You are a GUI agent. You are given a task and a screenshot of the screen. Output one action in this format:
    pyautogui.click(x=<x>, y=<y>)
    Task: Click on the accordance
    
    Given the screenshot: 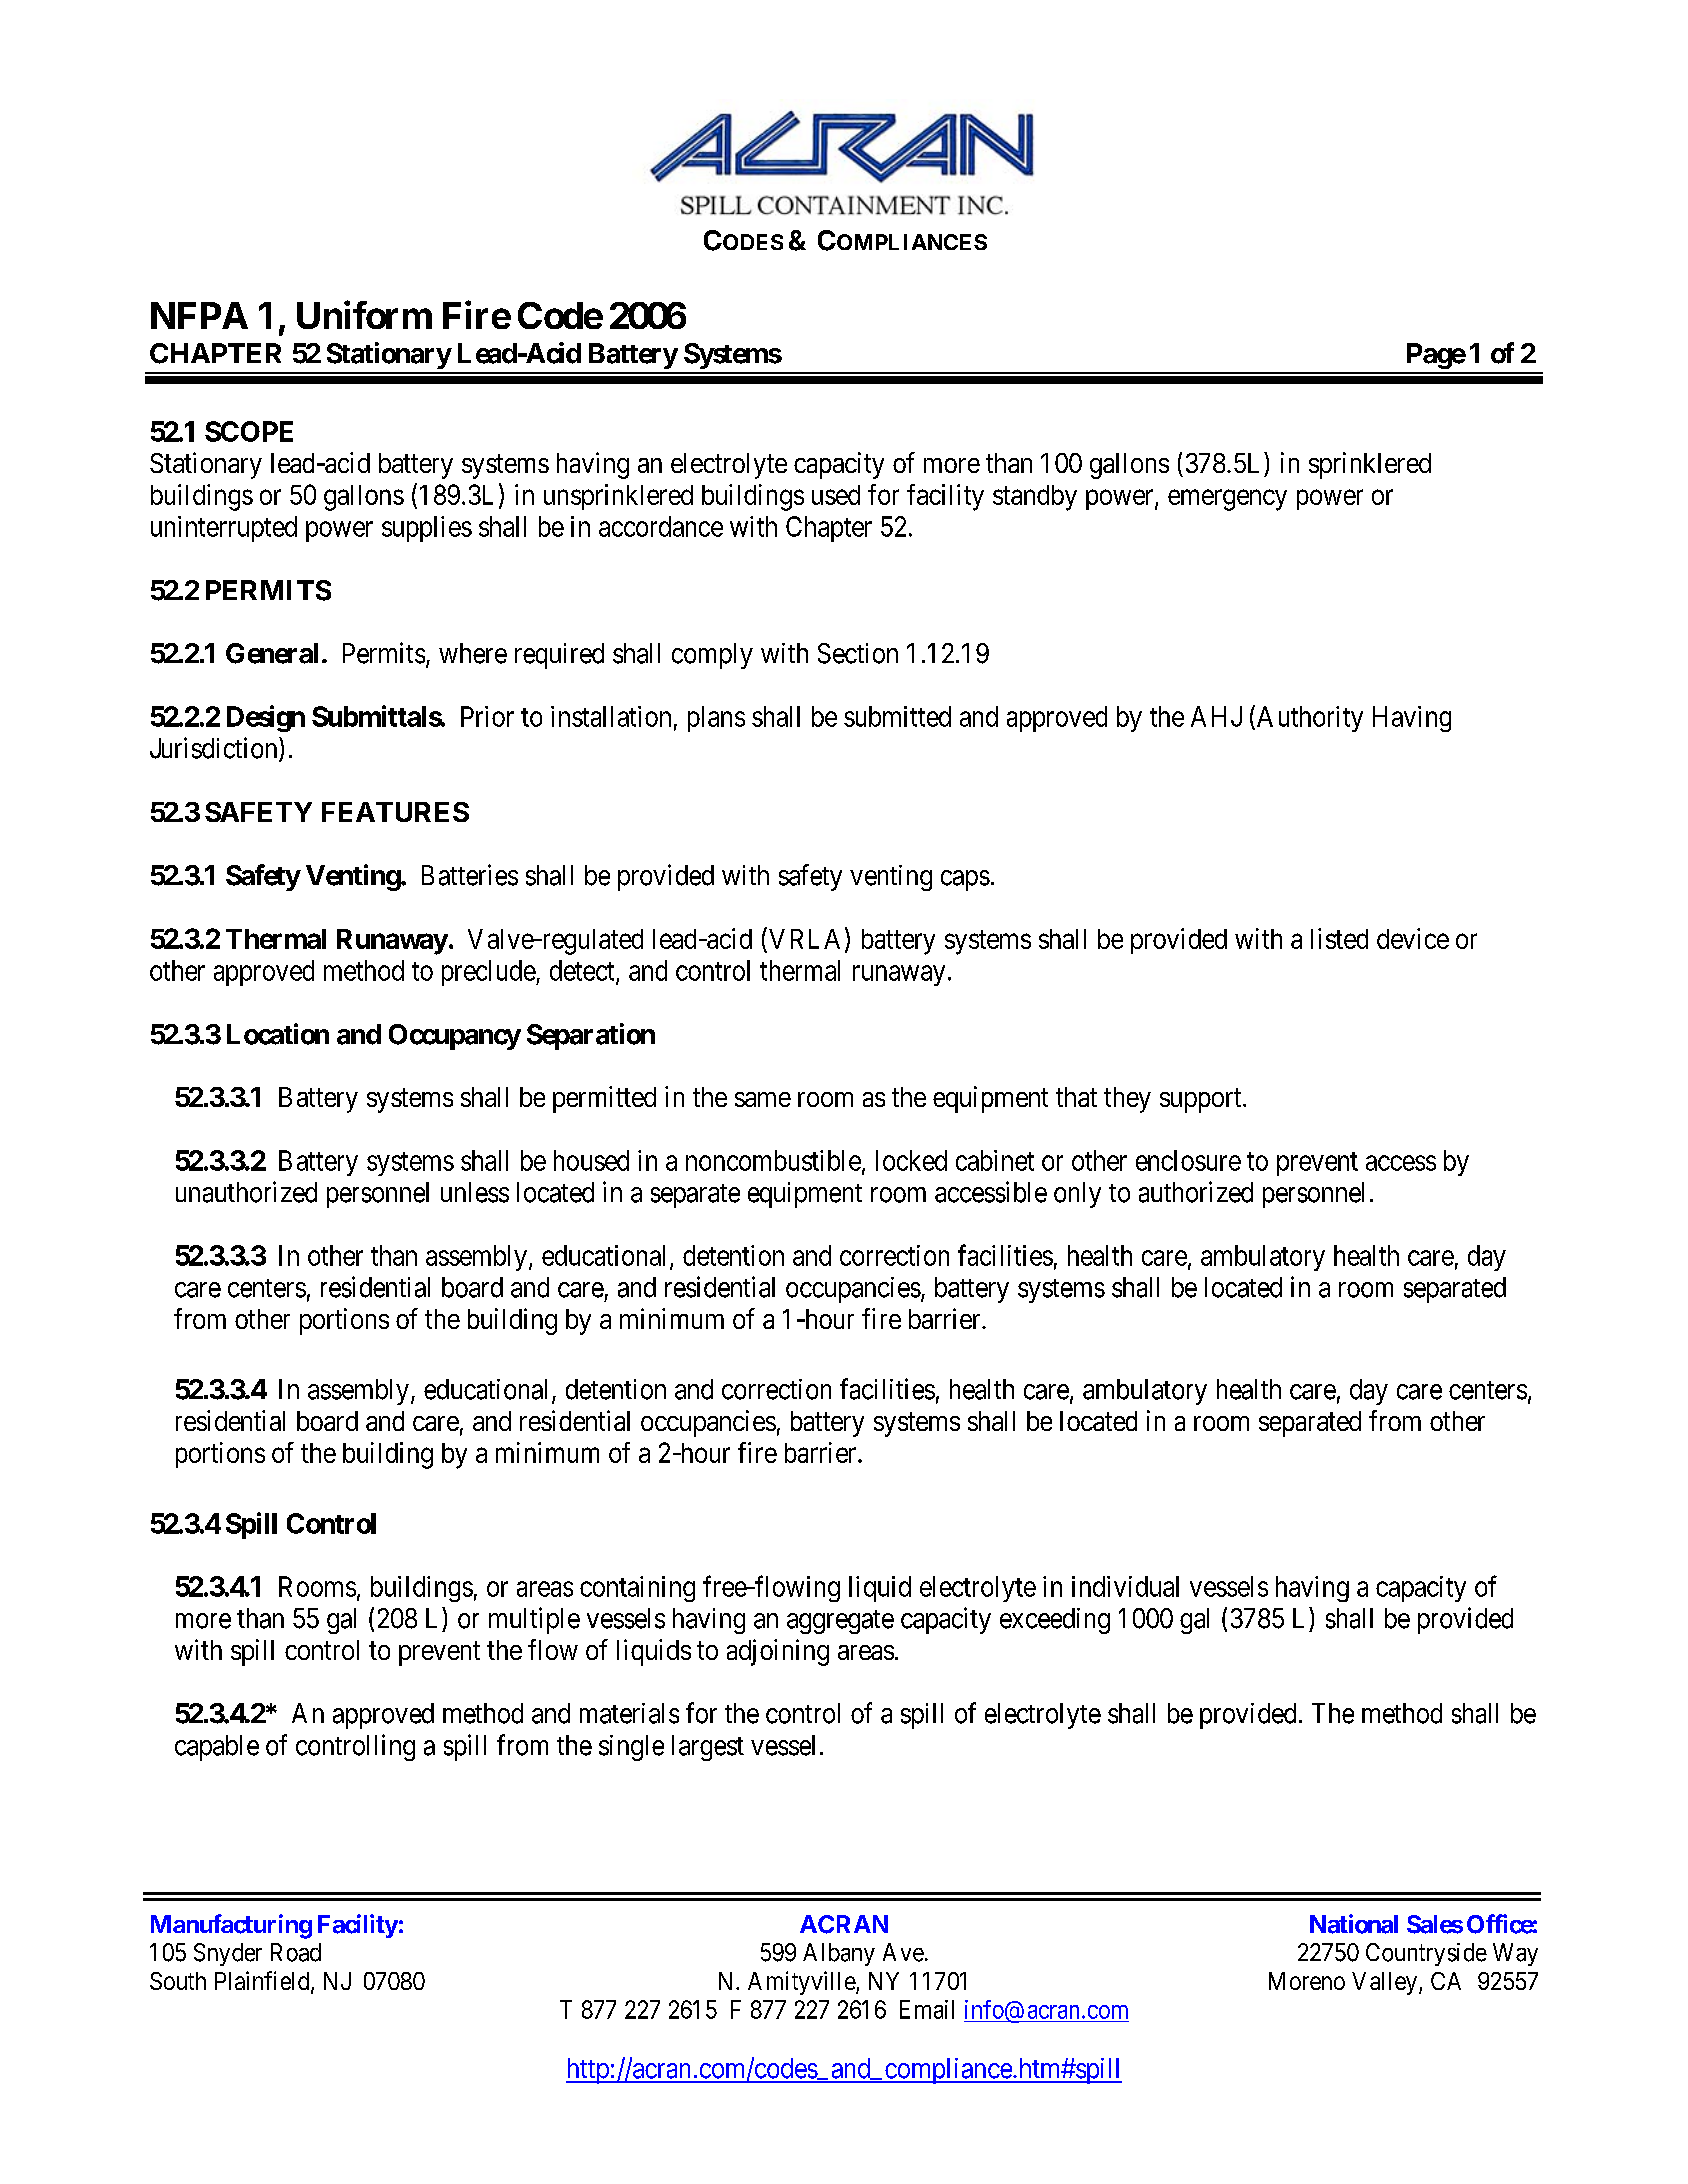 What is the action you would take?
    pyautogui.click(x=661, y=526)
